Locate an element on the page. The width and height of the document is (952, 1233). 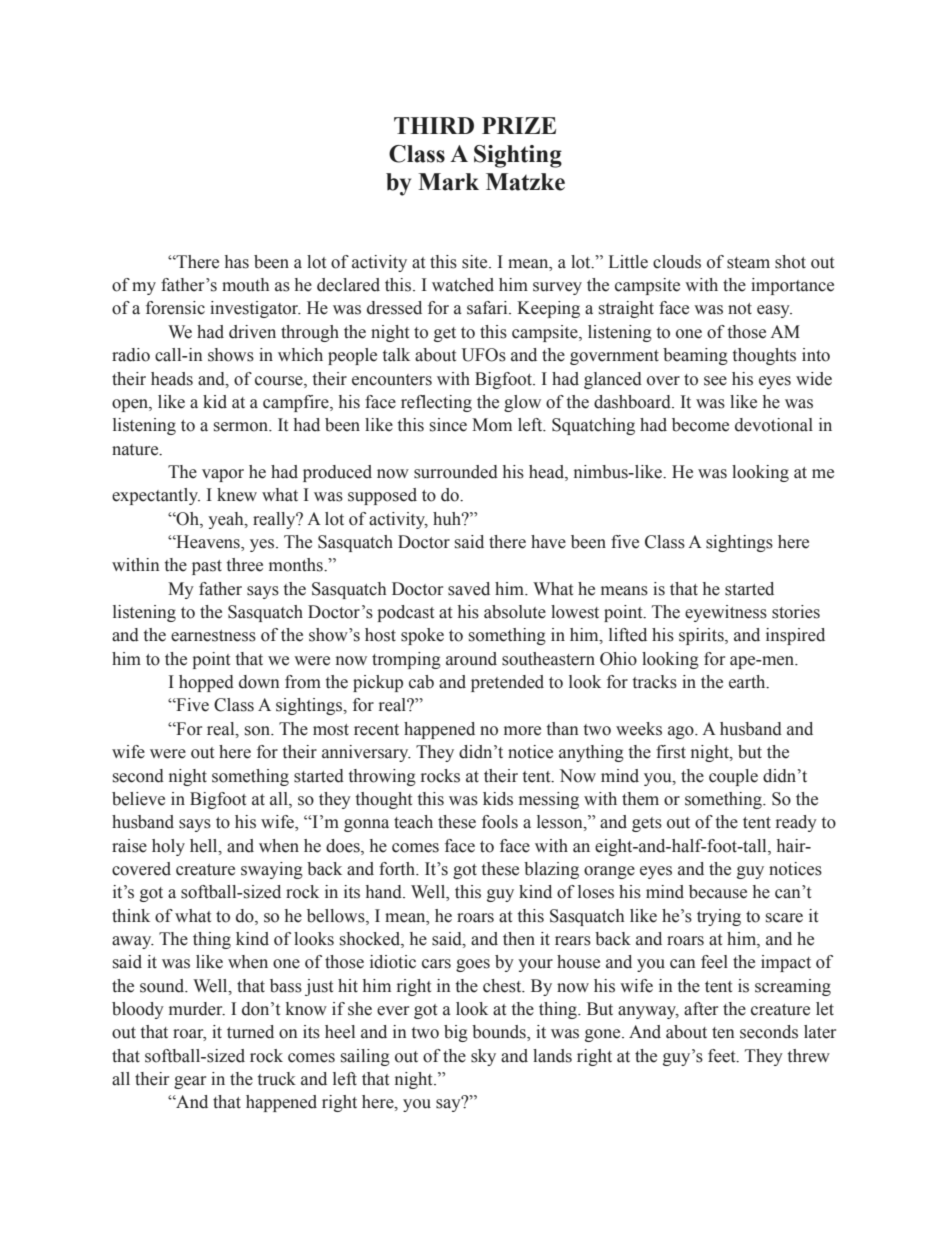
couple is located at coordinates (733, 777).
